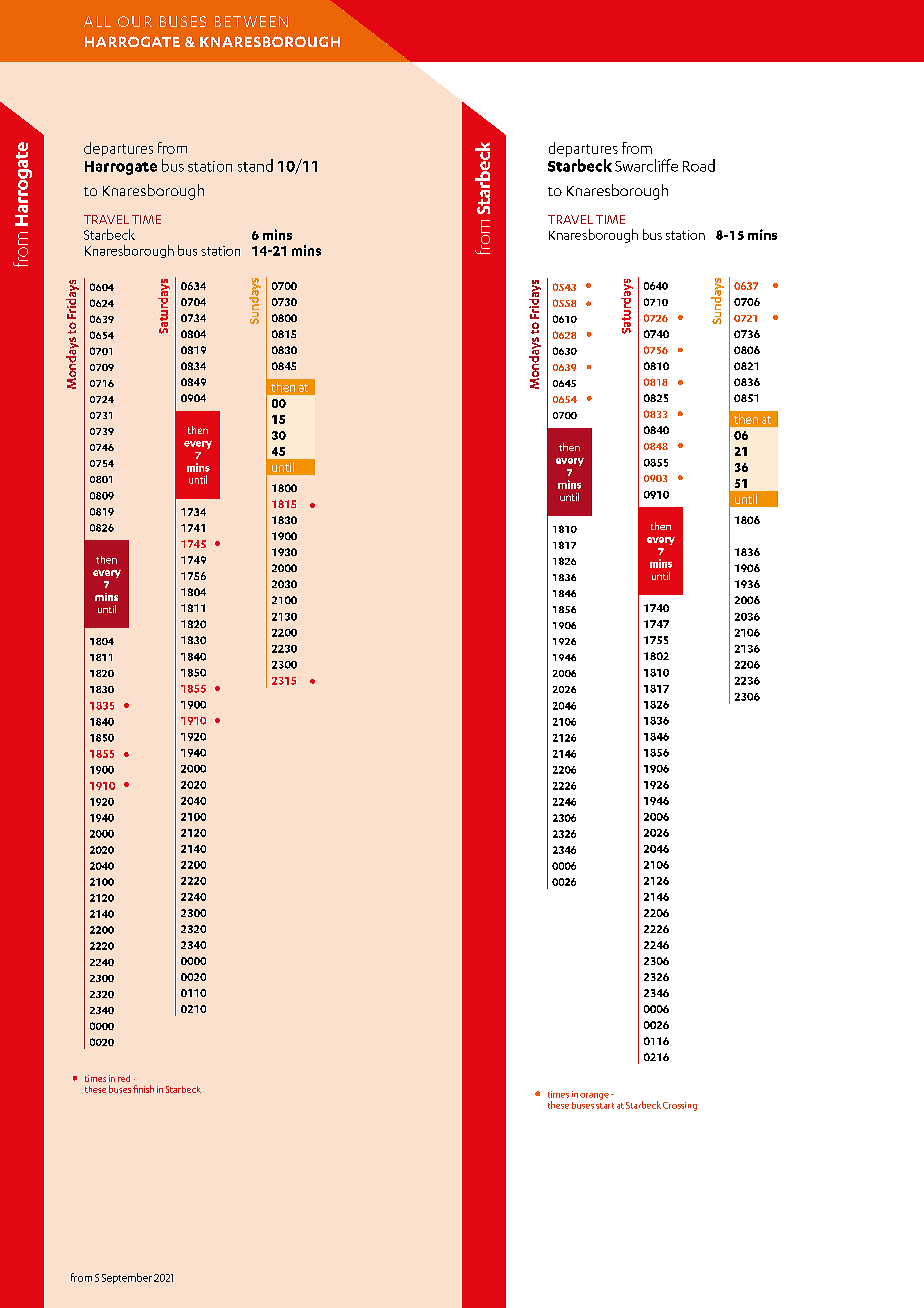 The image size is (924, 1308). Describe the element at coordinates (255, 165) in the page. I see `stand` at that location.
